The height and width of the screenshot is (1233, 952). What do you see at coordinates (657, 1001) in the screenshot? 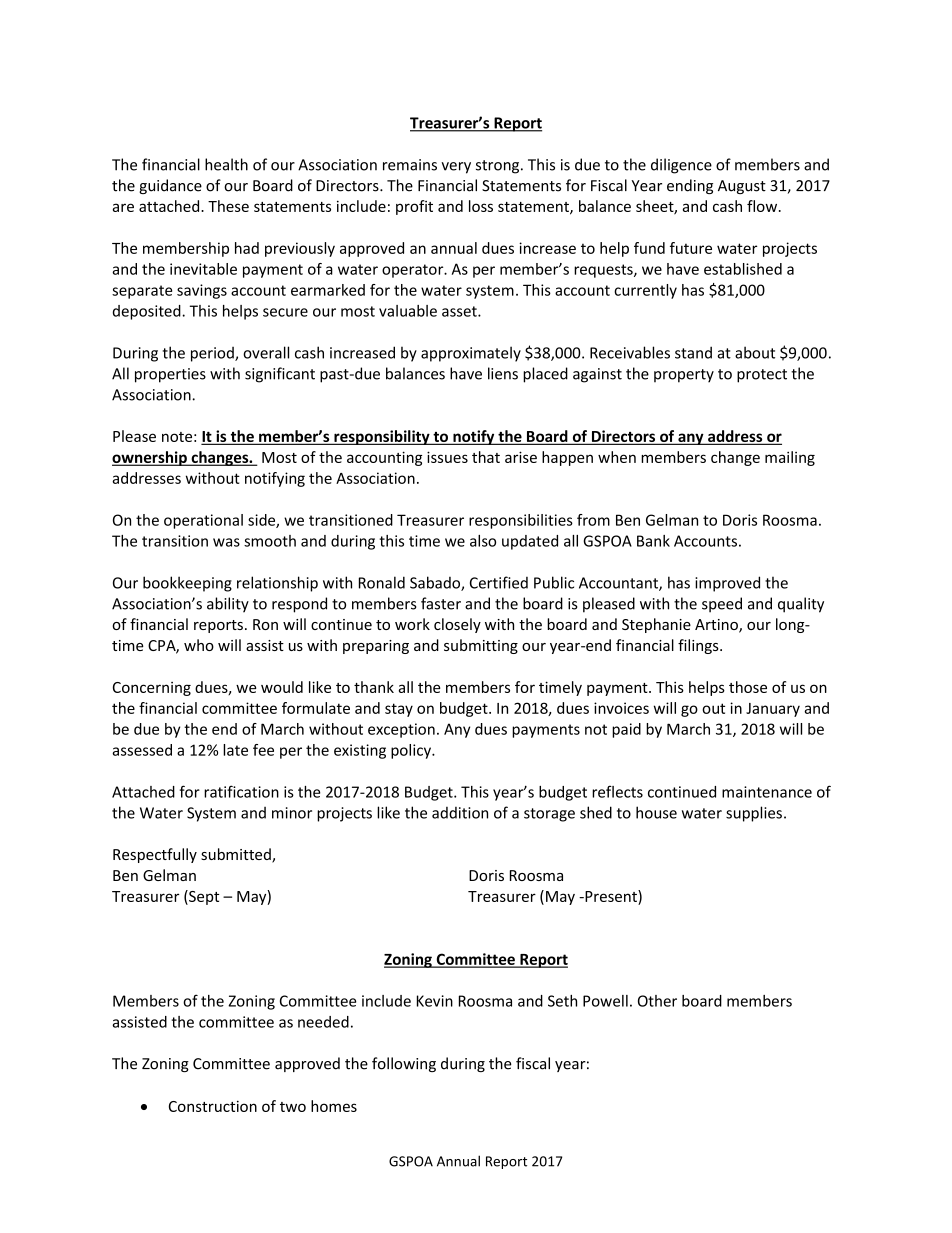
I see `Other` at bounding box center [657, 1001].
